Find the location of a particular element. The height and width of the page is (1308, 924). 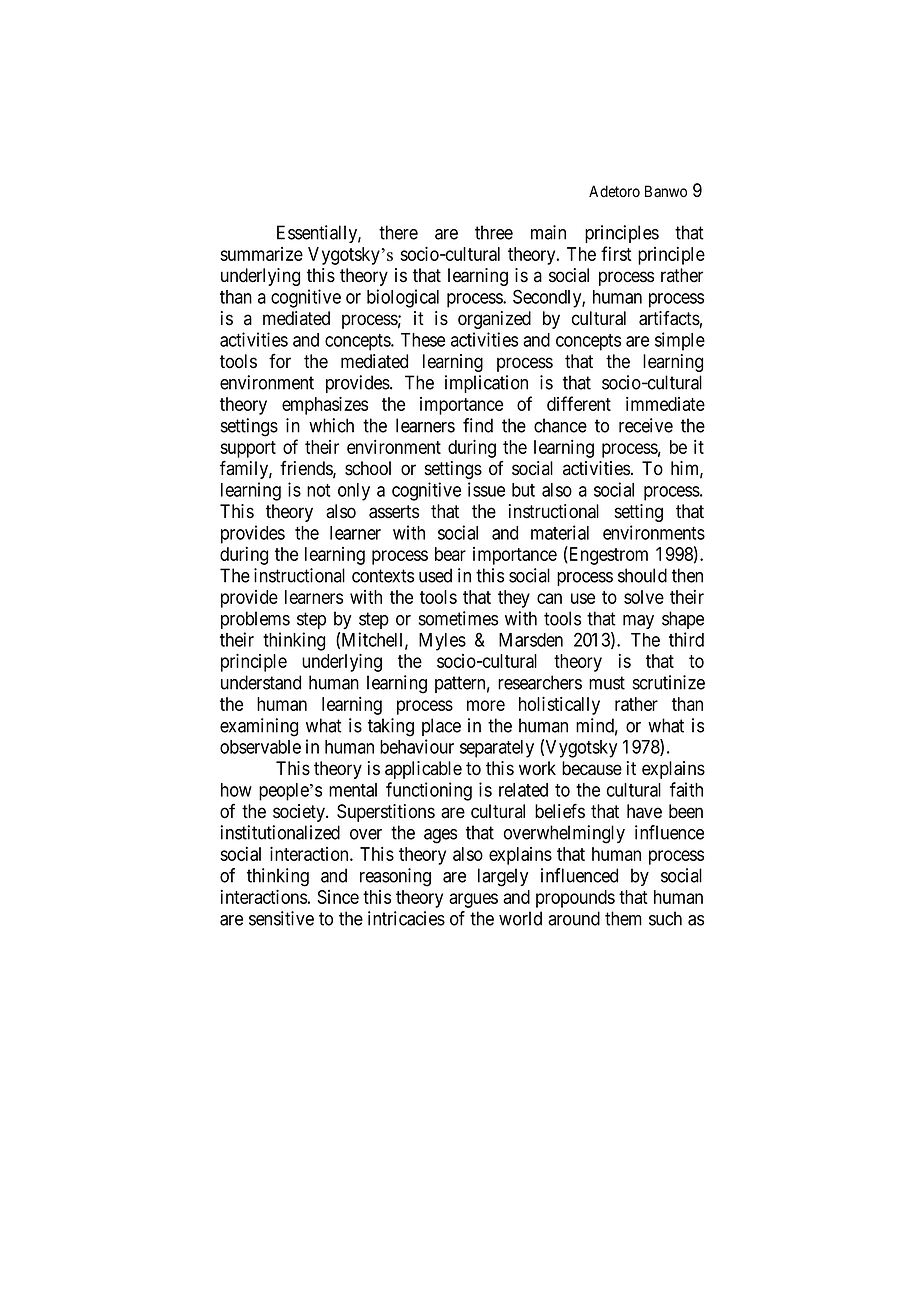

three is located at coordinates (494, 232).
